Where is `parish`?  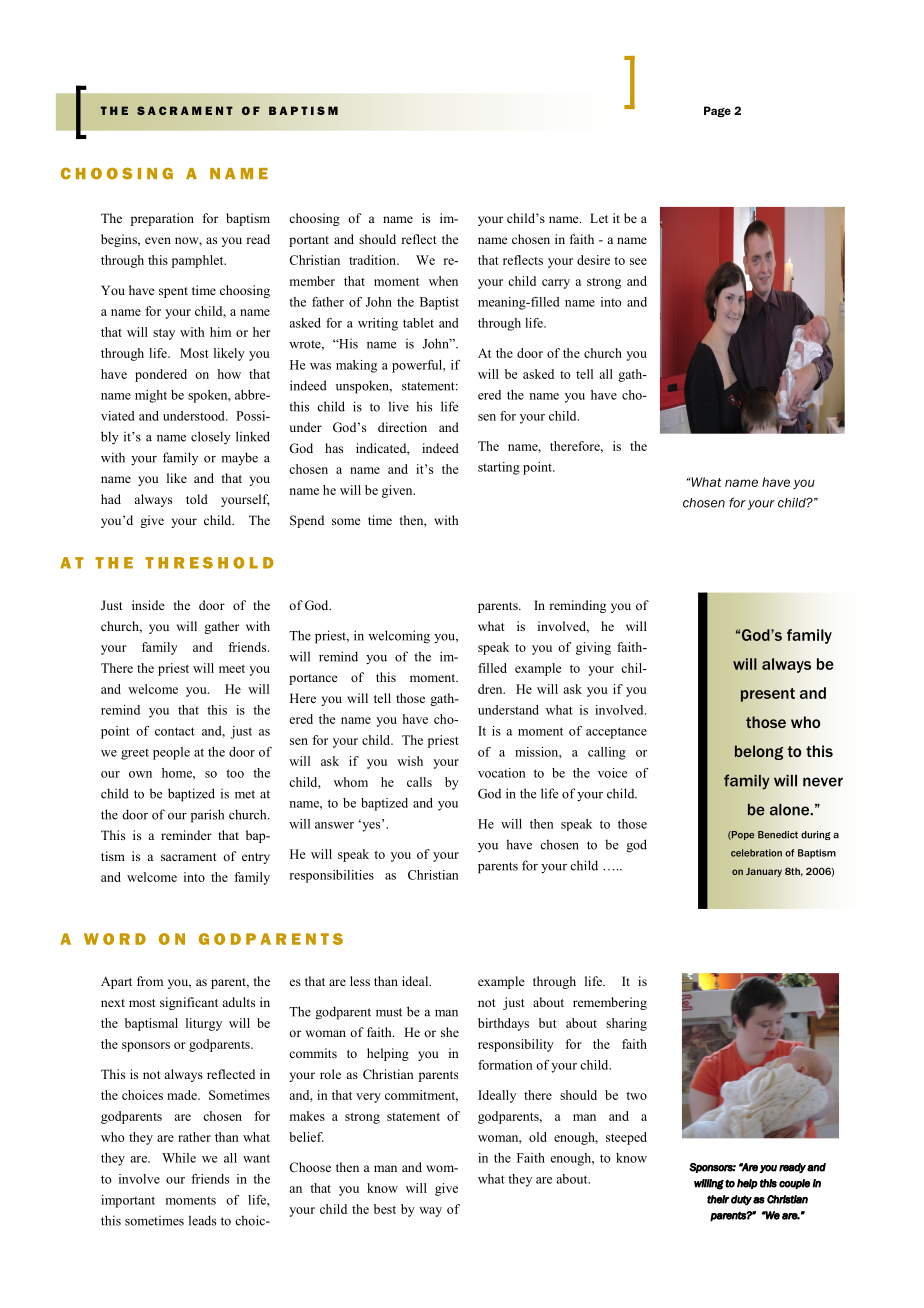
parish is located at coordinates (207, 816).
